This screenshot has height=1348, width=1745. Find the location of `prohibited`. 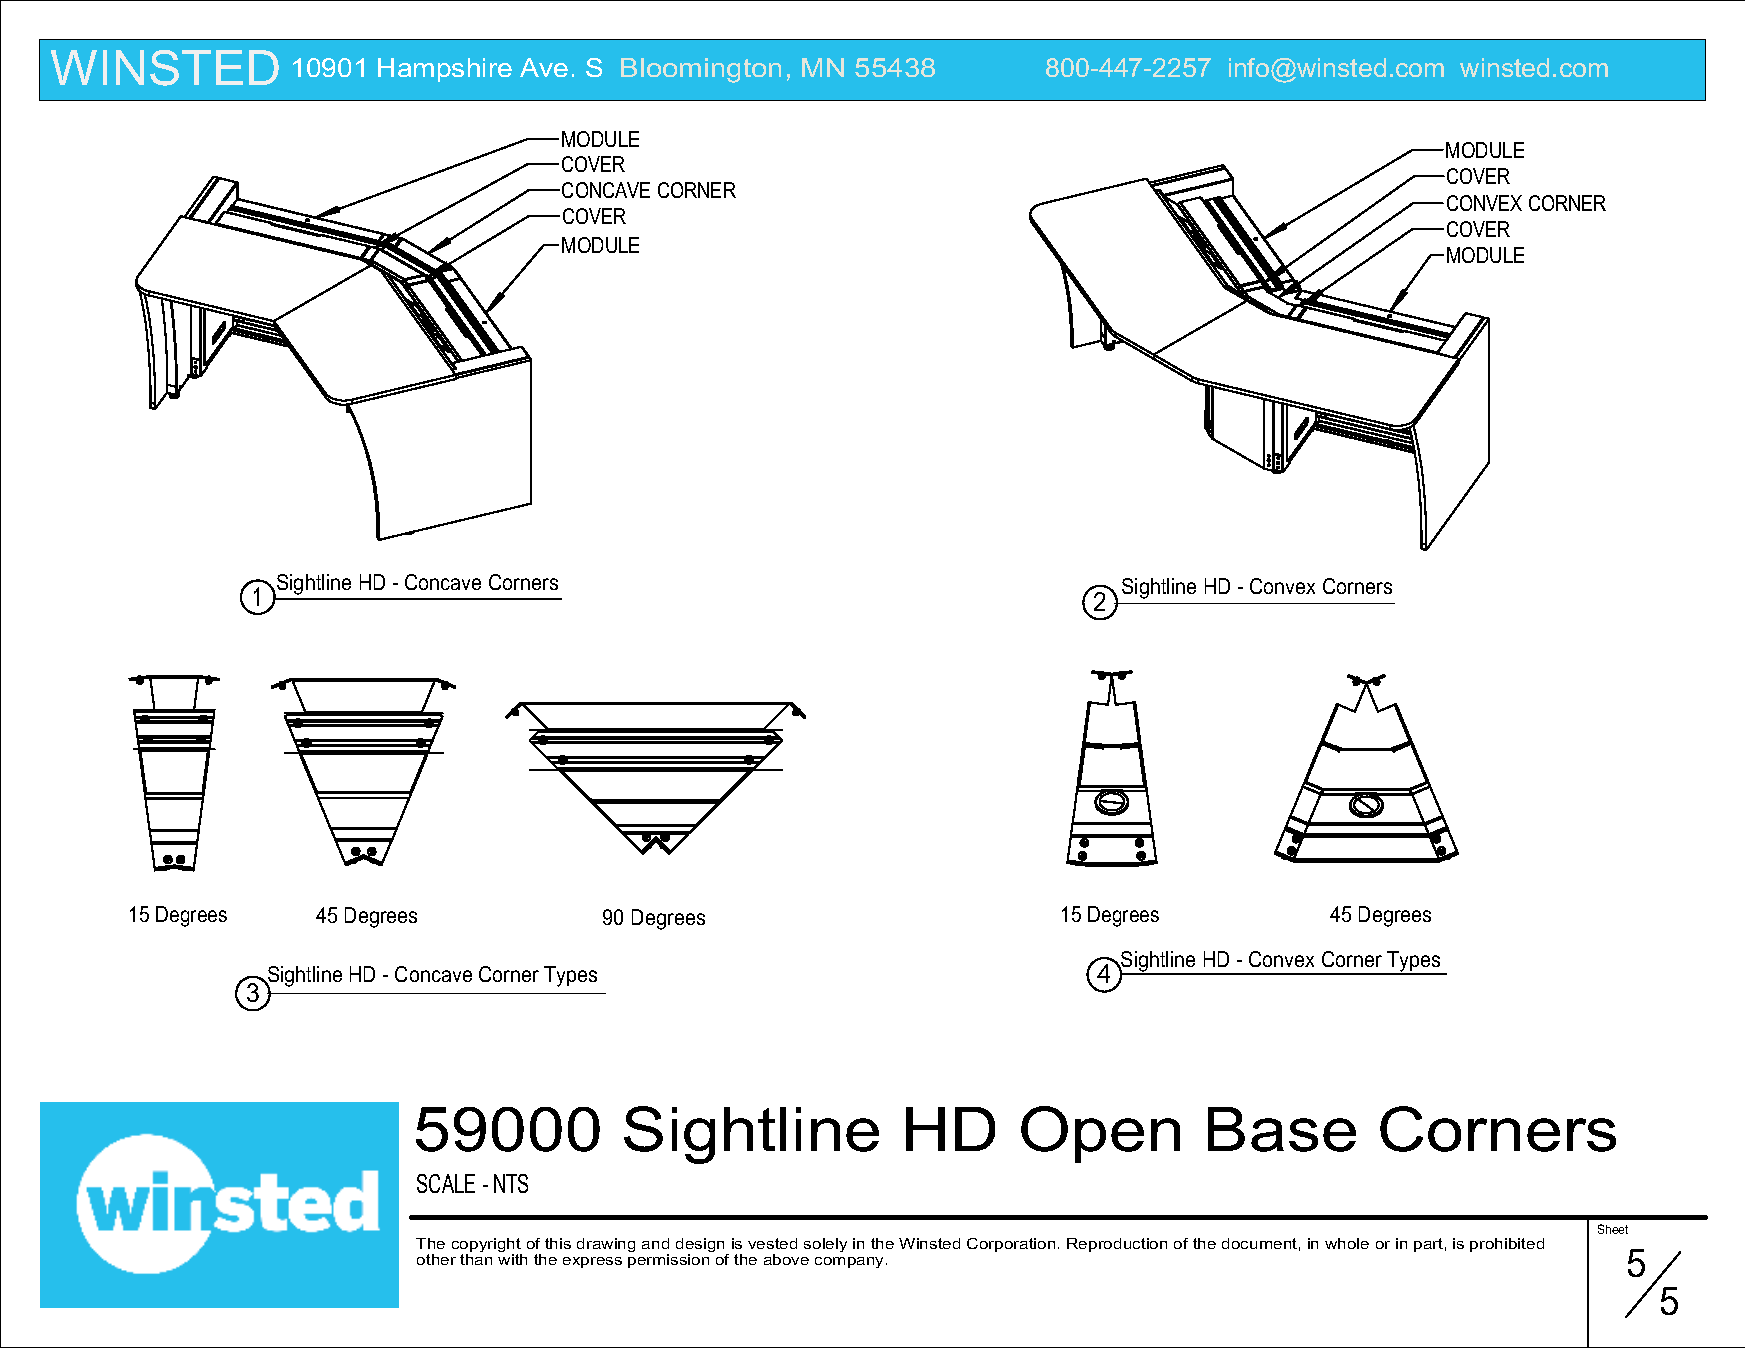

prohibited is located at coordinates (1507, 1245).
